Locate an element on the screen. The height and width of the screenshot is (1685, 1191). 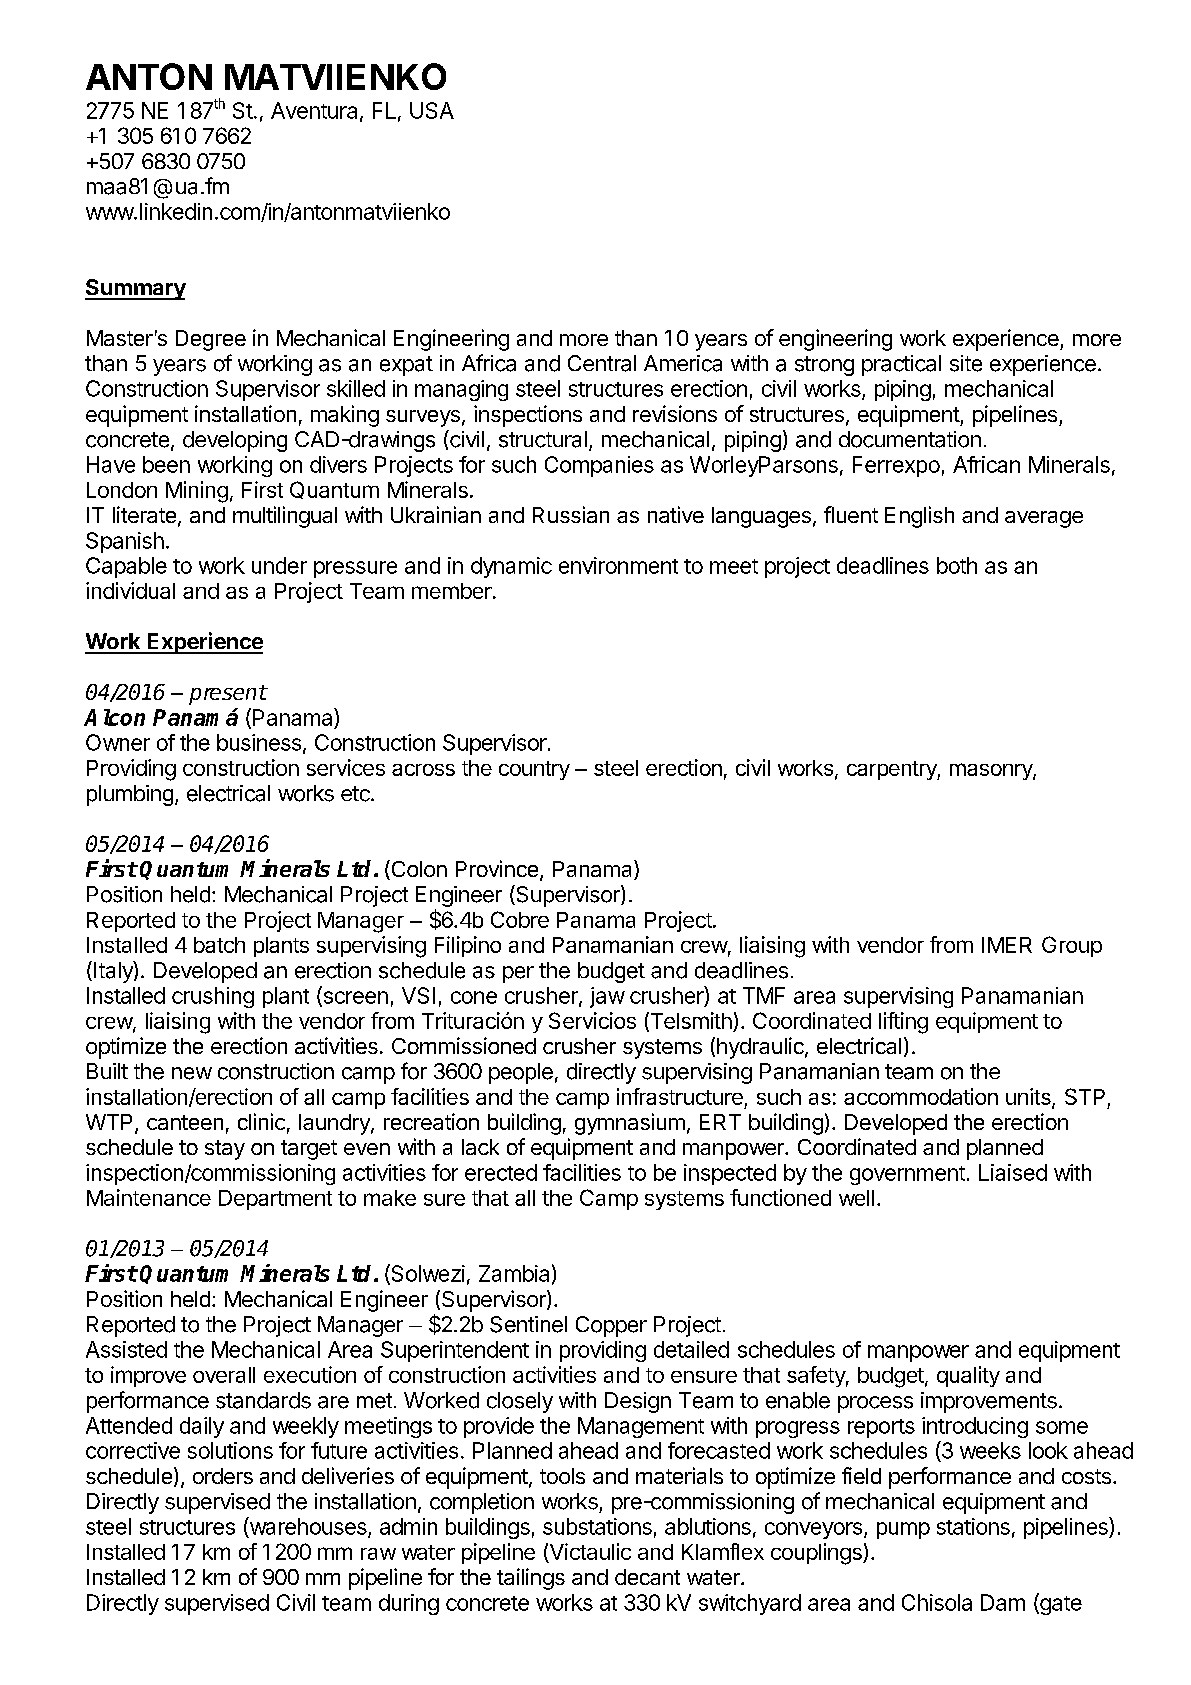
accommodation is located at coordinates (921, 1096).
